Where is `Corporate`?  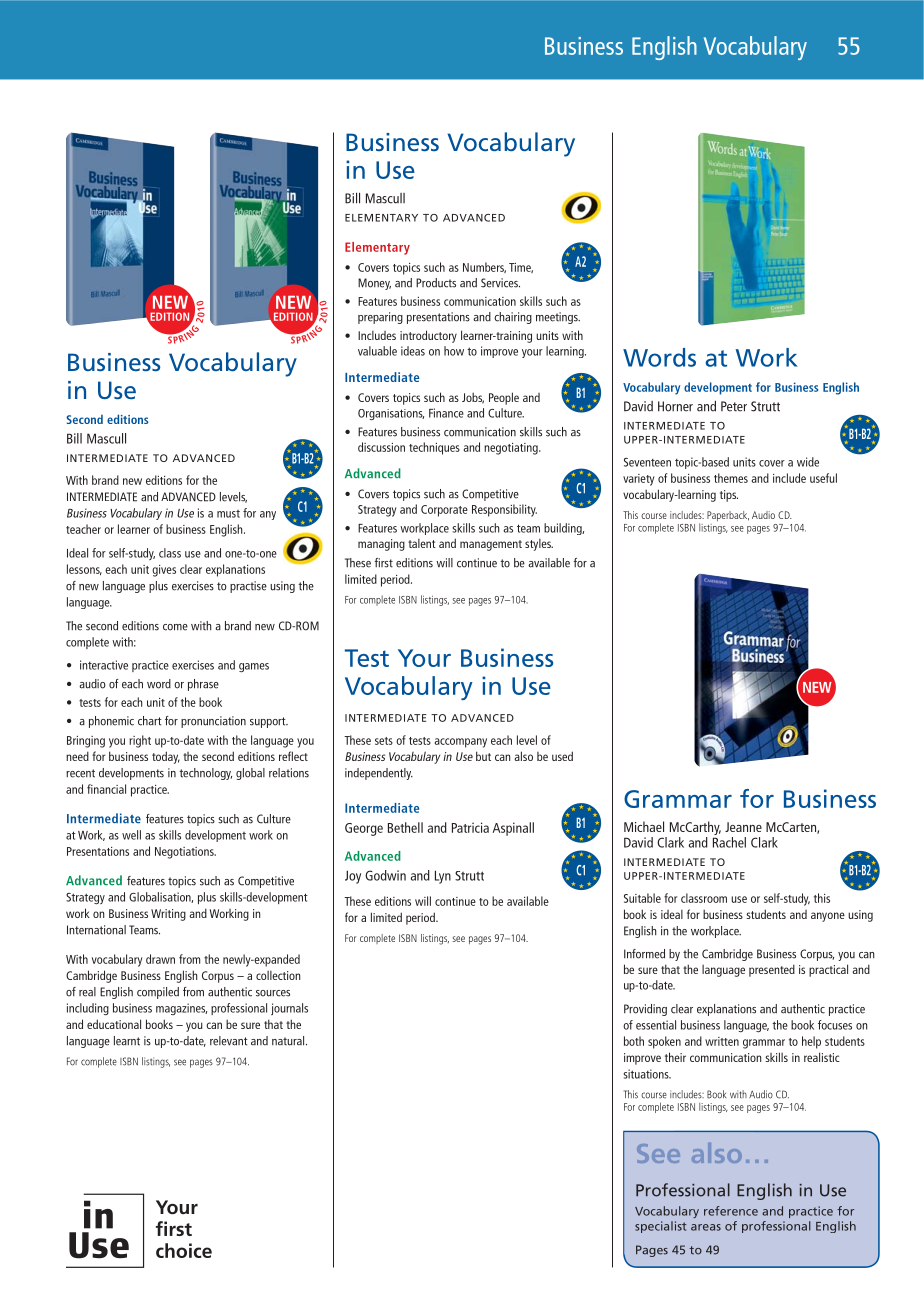 Corporate is located at coordinates (444, 511).
